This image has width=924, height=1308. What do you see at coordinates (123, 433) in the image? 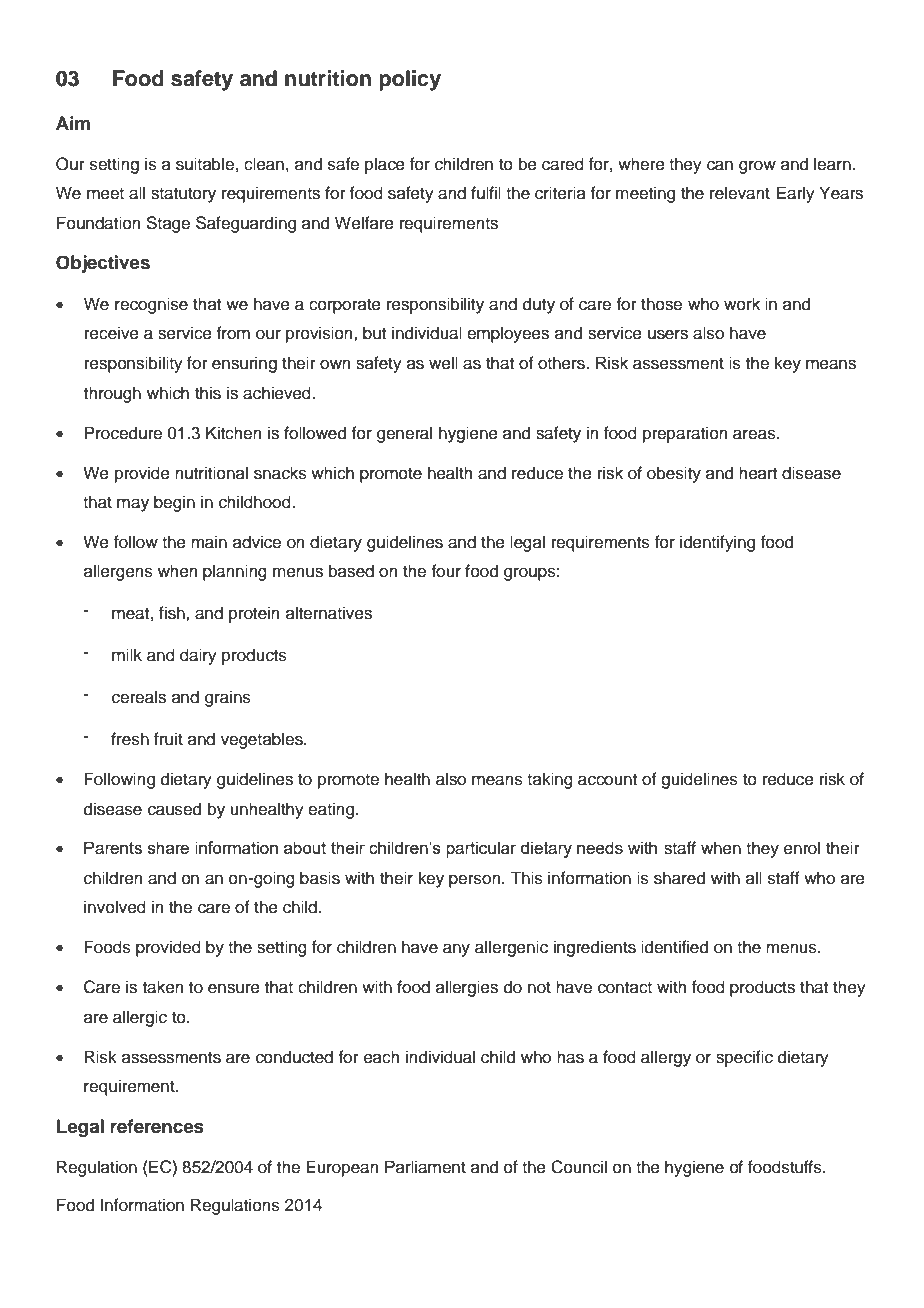
I see `Procedure` at bounding box center [123, 433].
